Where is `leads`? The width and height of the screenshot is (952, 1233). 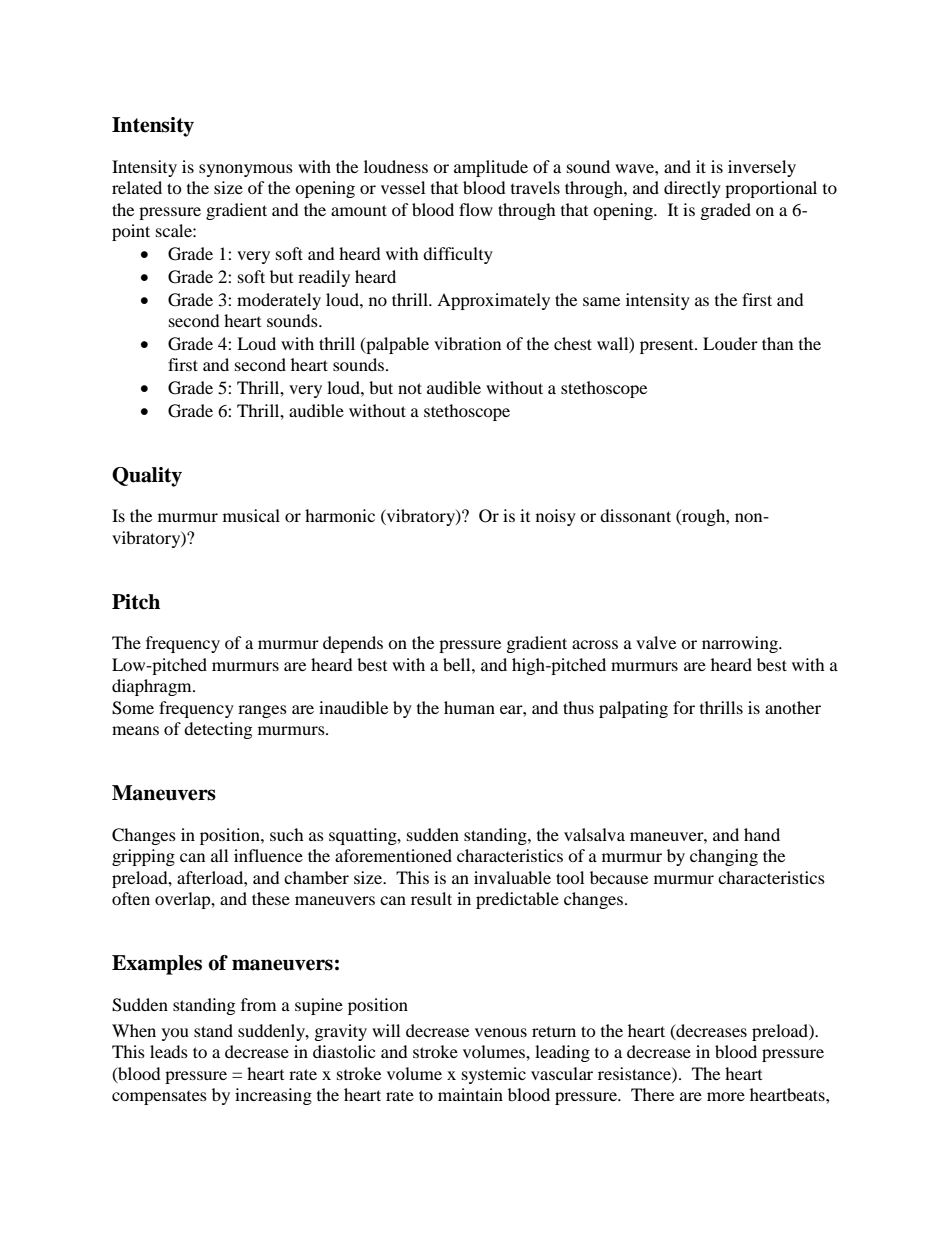 leads is located at coordinates (169, 1051).
